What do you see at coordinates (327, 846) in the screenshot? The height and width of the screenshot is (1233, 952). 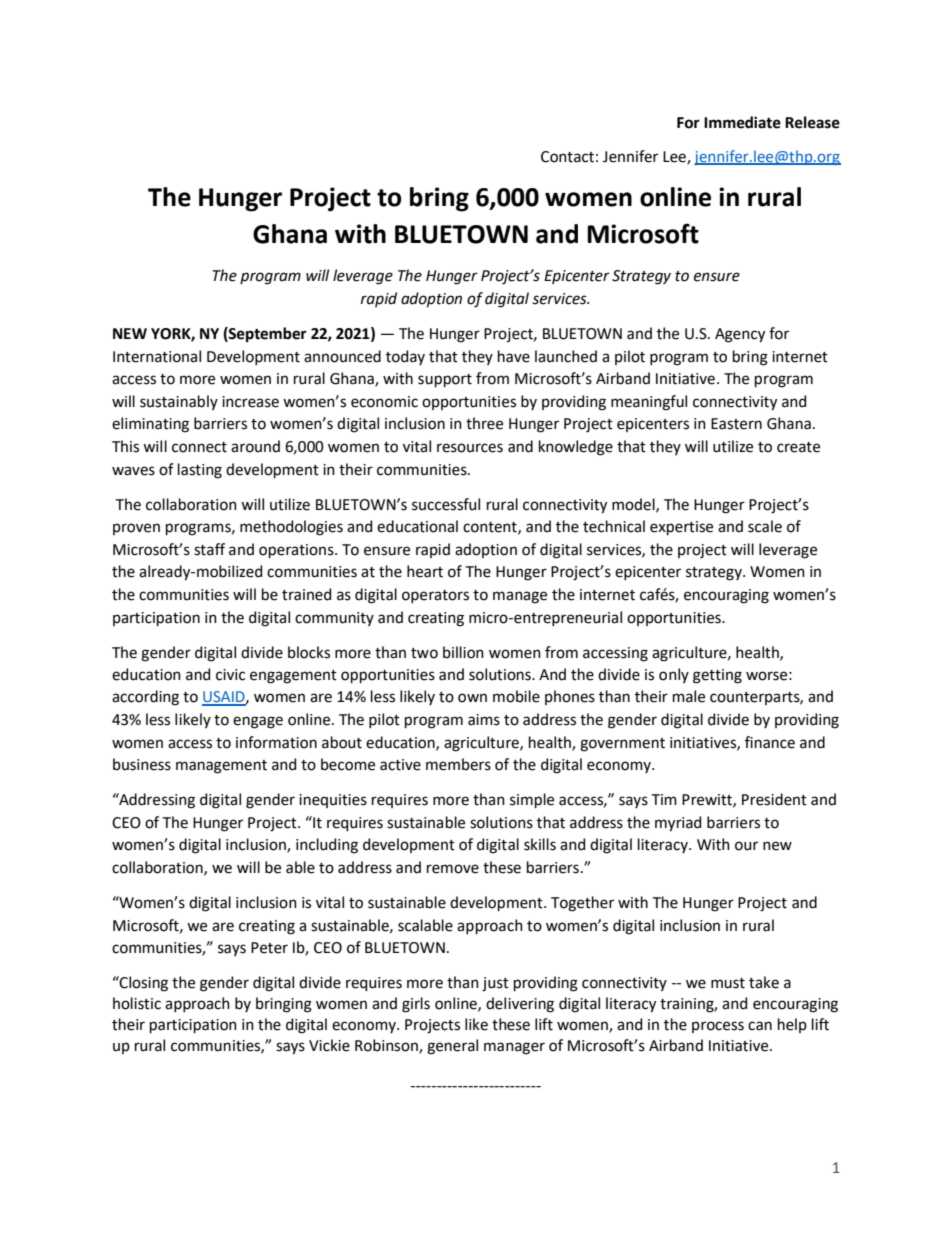 I see `including` at bounding box center [327, 846].
